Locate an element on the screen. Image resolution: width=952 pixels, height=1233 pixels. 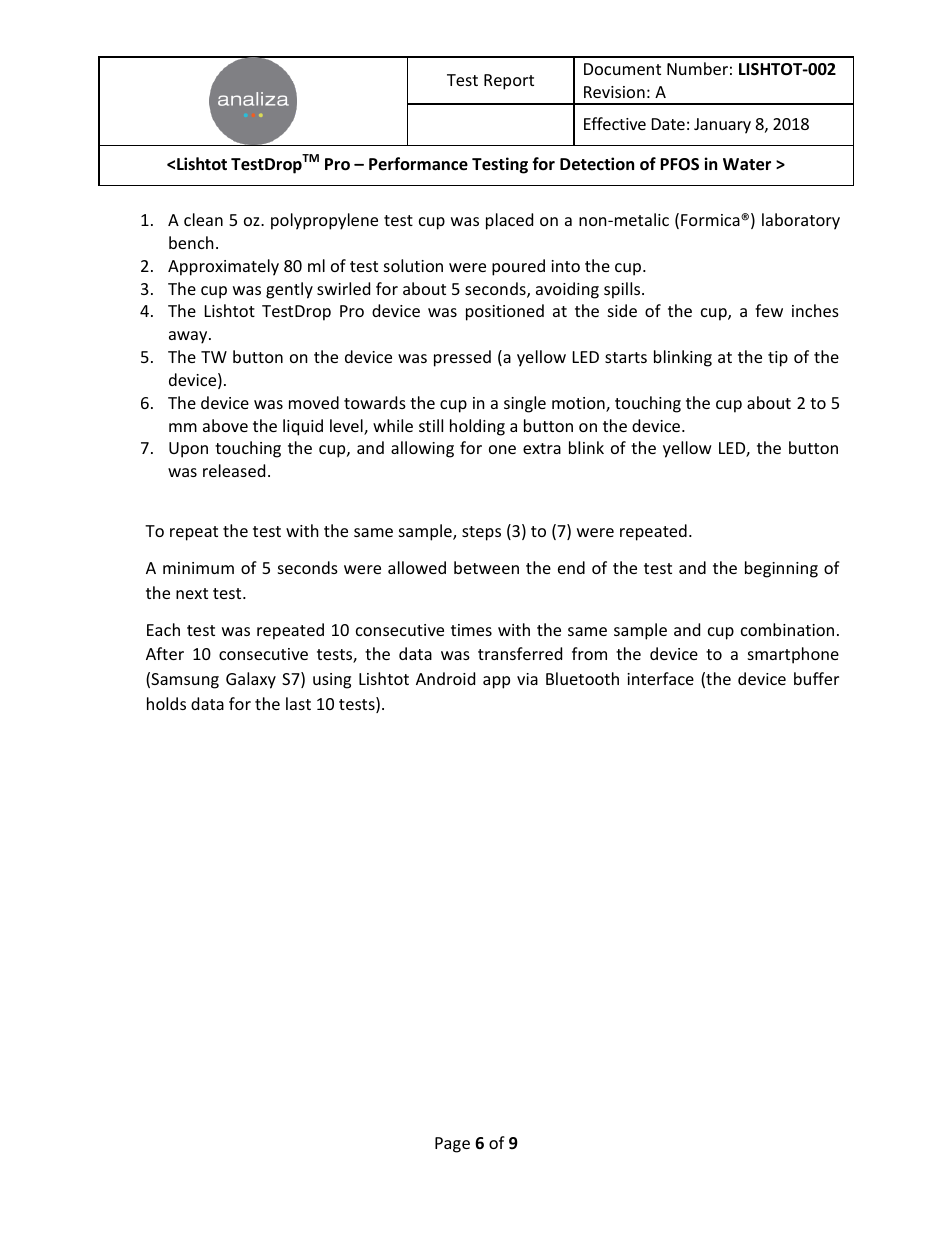
Page is located at coordinates (452, 1145).
